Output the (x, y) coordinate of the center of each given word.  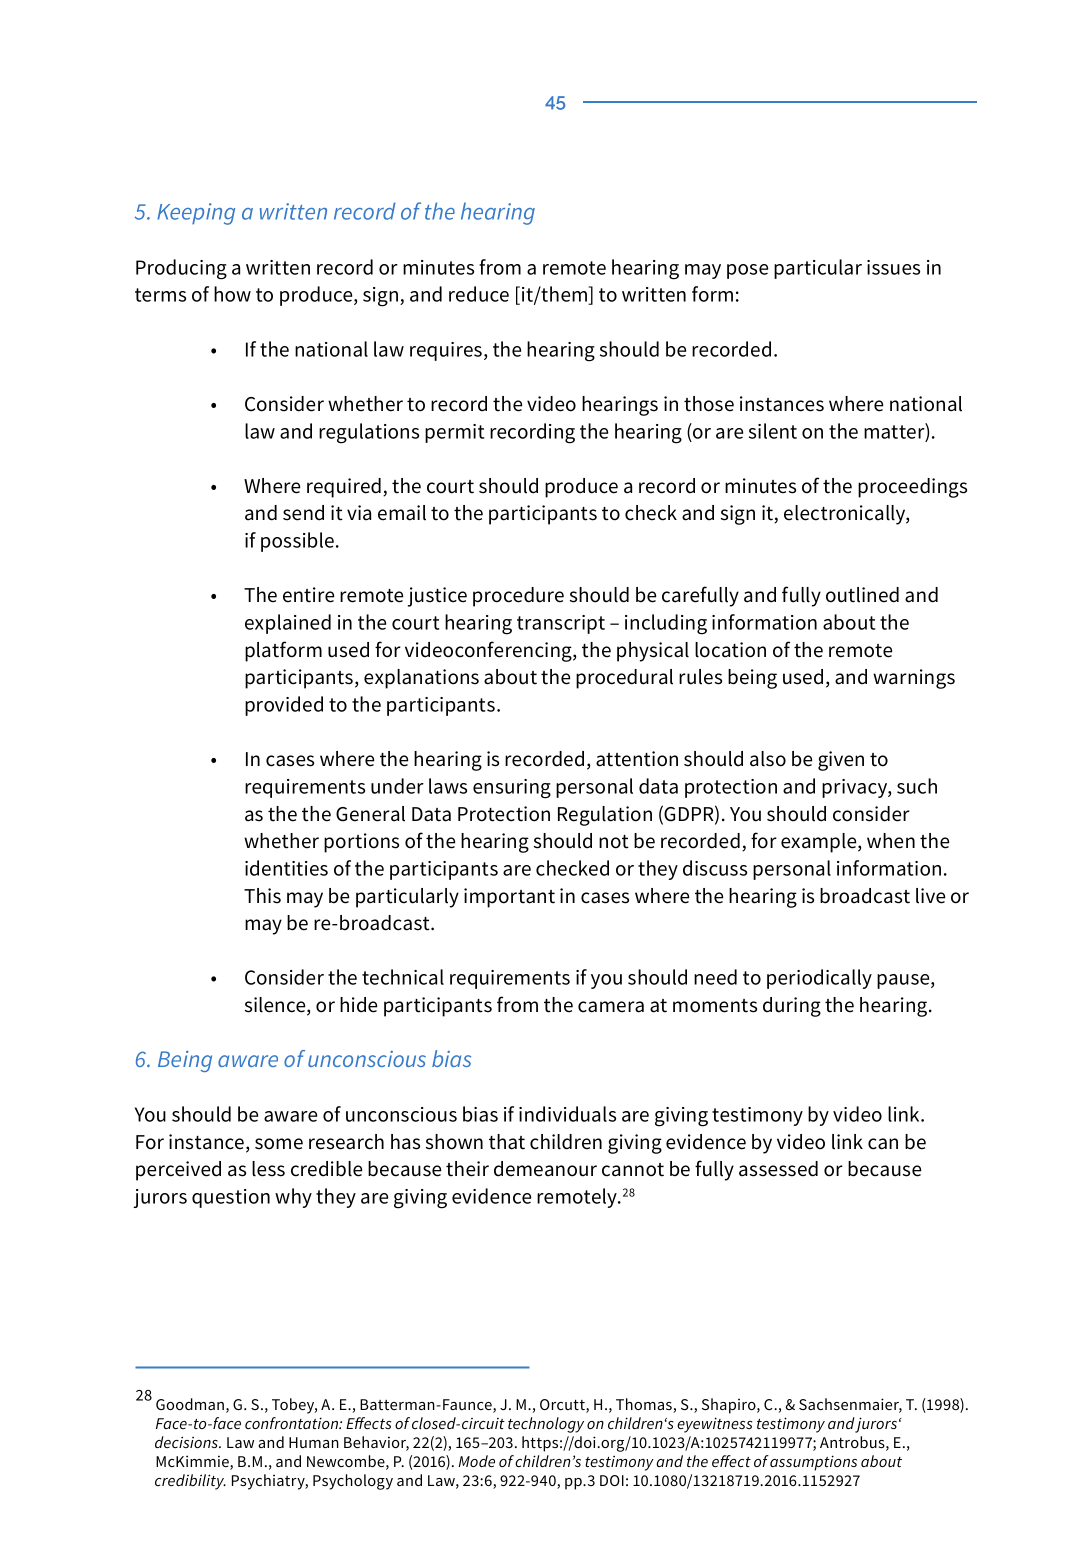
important (509, 898)
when (891, 841)
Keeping (196, 214)
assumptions (813, 1463)
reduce (479, 294)
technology (546, 1425)
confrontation (292, 1423)
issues (893, 267)
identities (286, 868)
